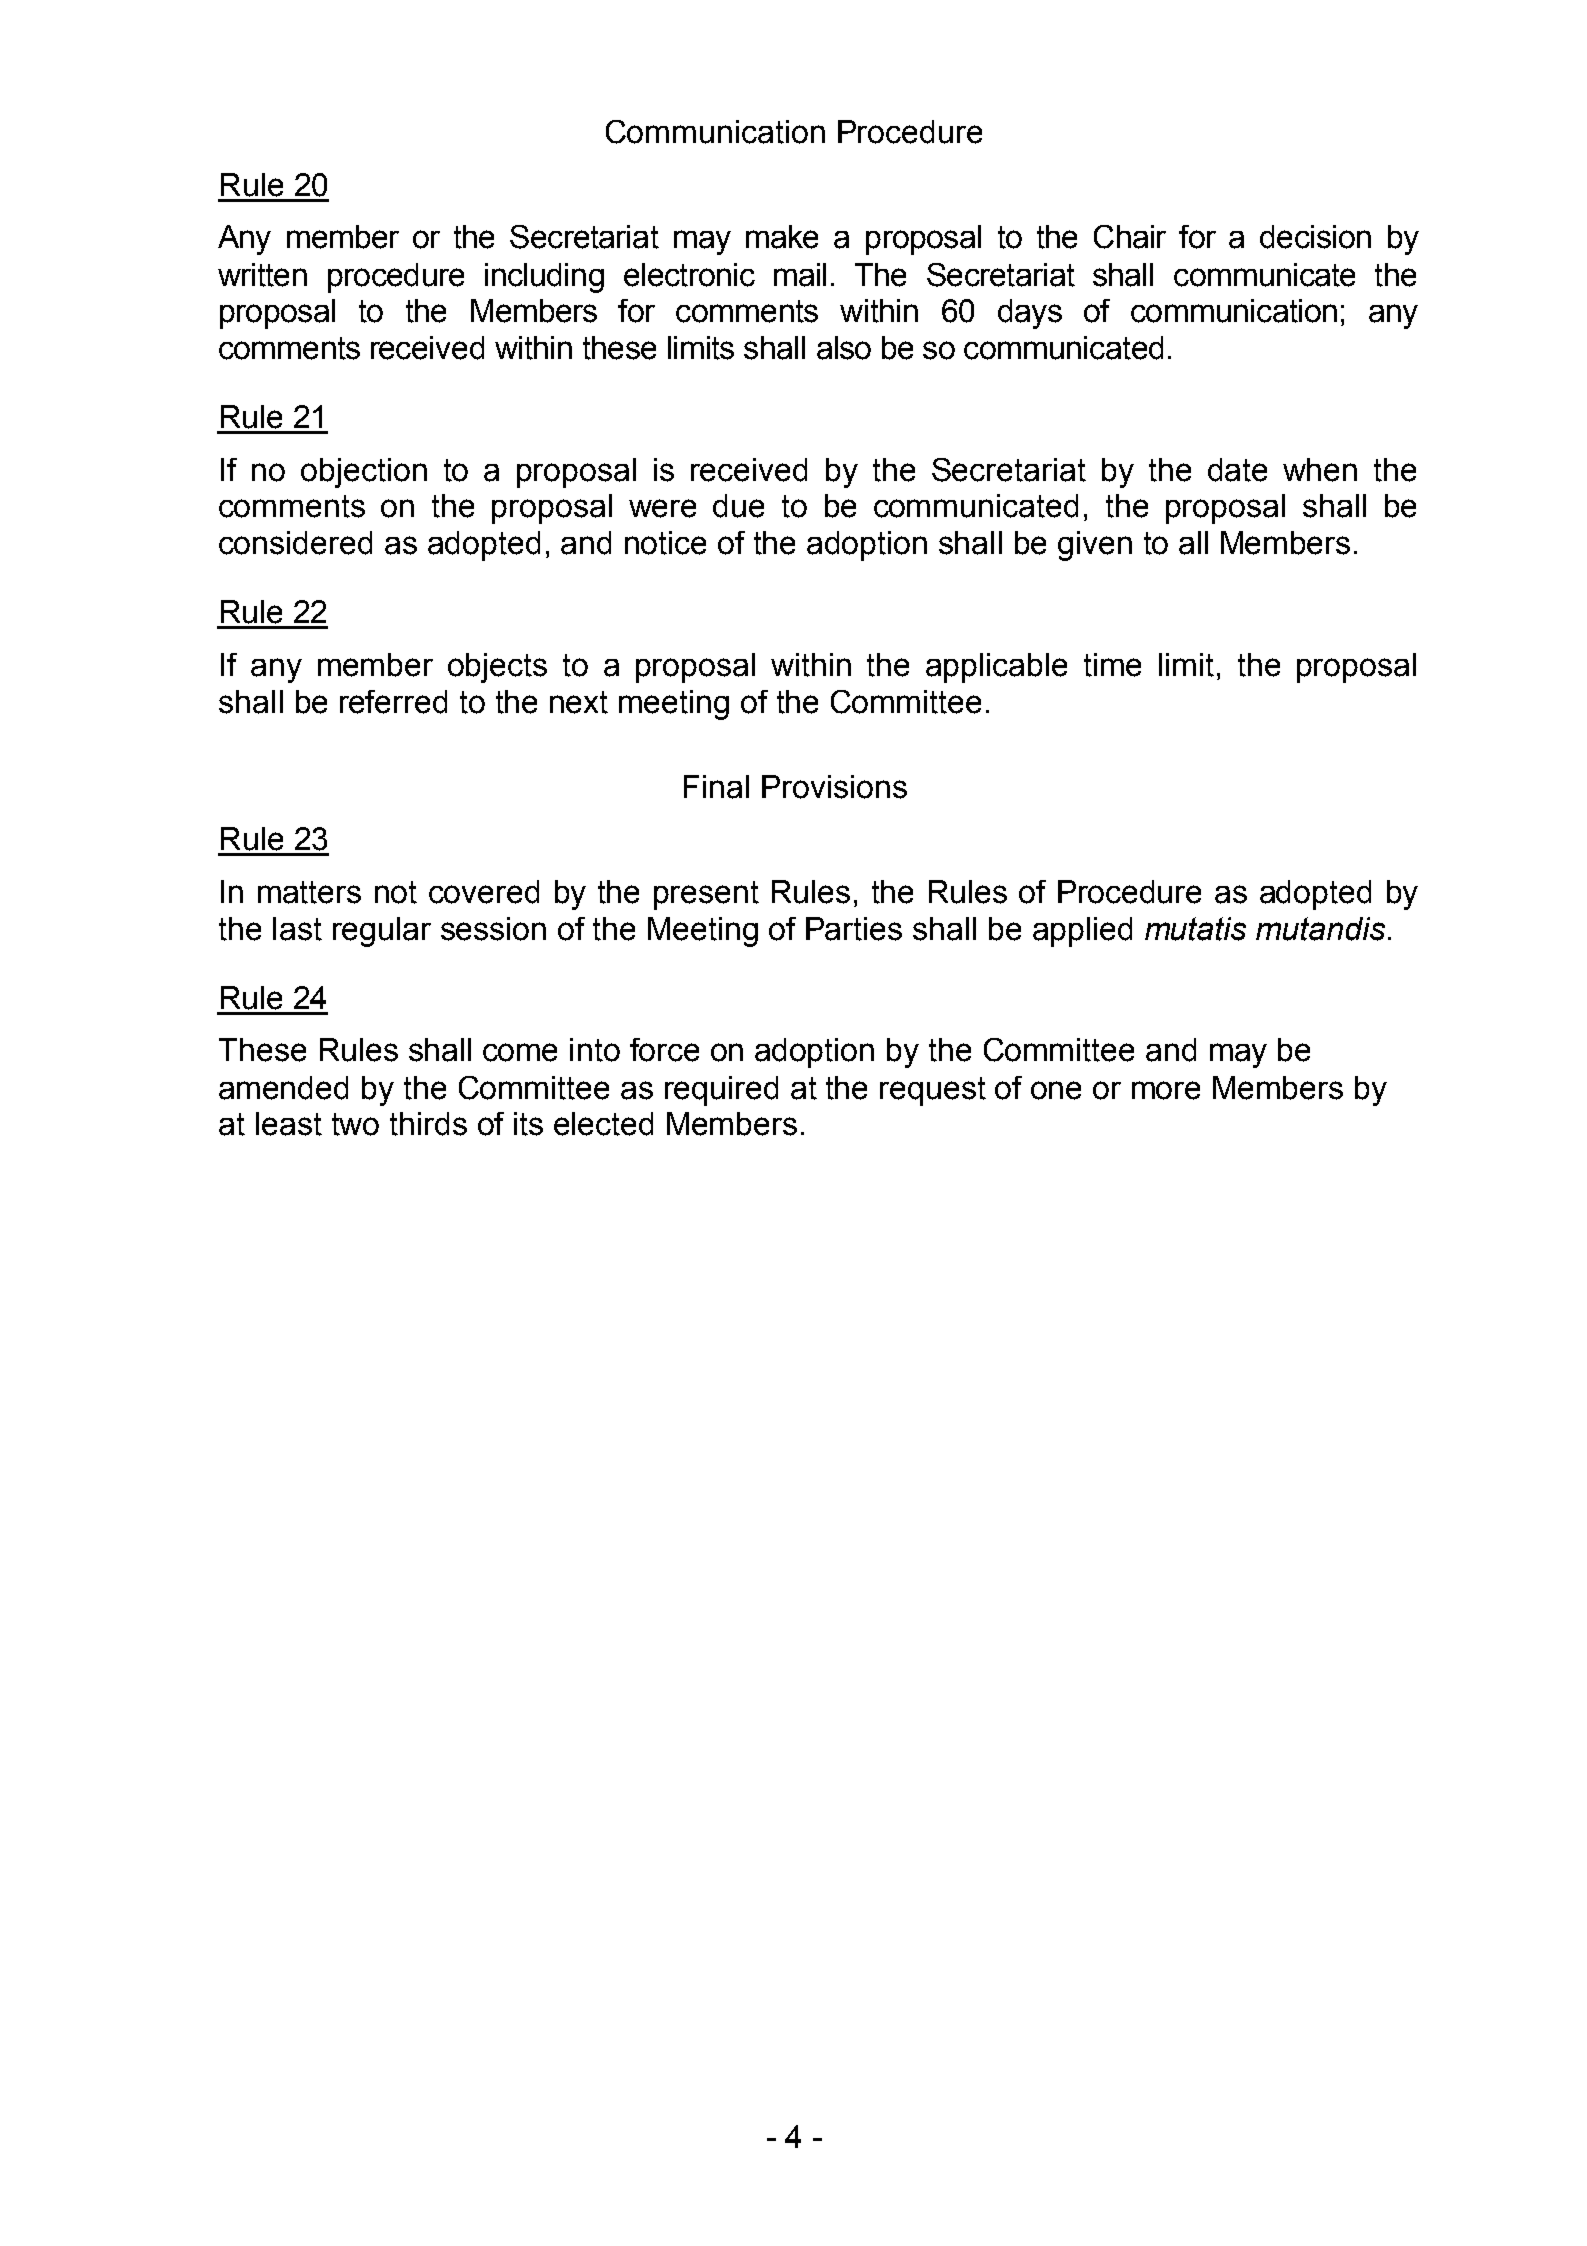 Image resolution: width=1587 pixels, height=2246 pixels. Describe the element at coordinates (1130, 237) in the screenshot. I see `Chair` at that location.
